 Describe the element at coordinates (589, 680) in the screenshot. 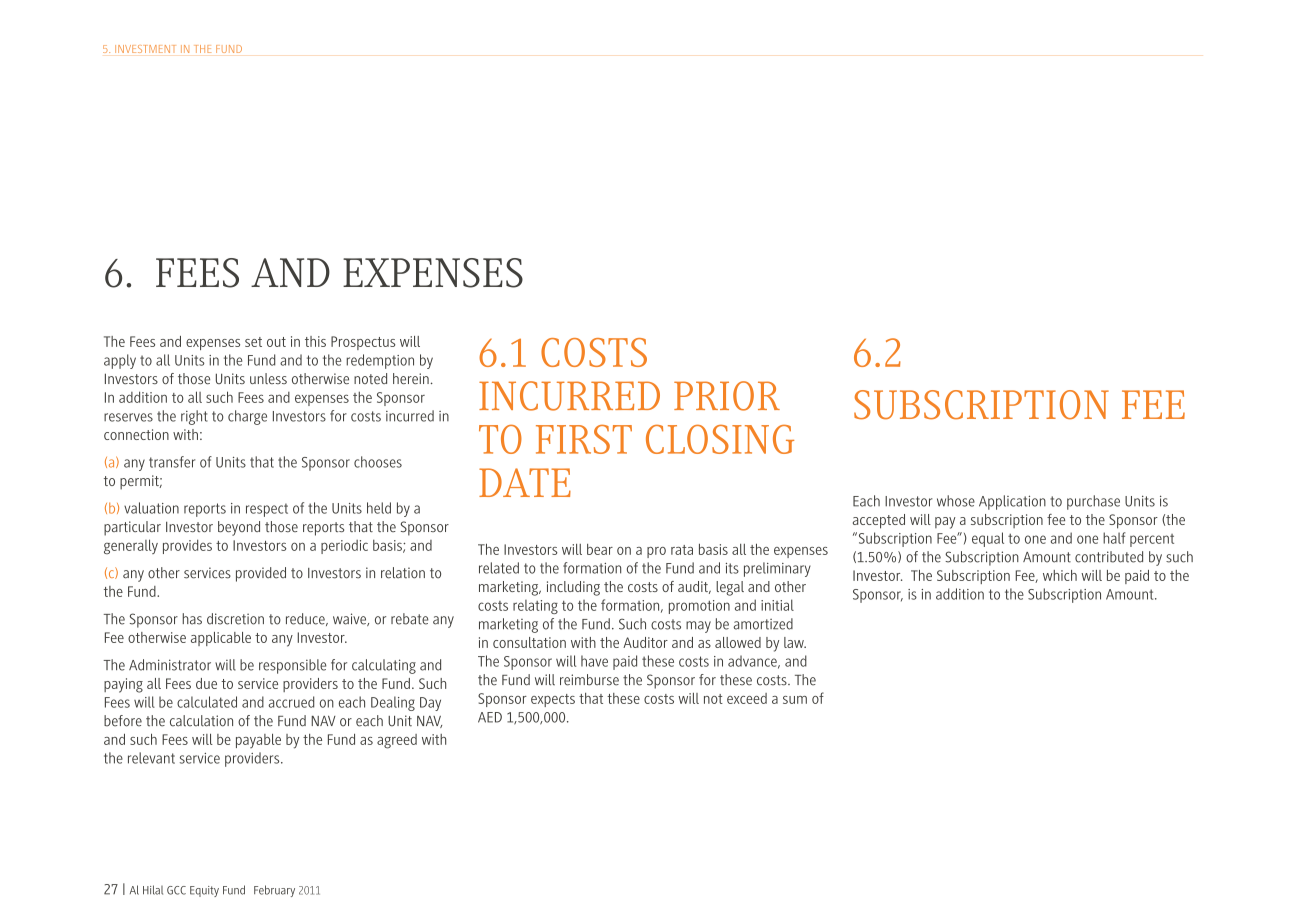

I see `reimburse` at that location.
